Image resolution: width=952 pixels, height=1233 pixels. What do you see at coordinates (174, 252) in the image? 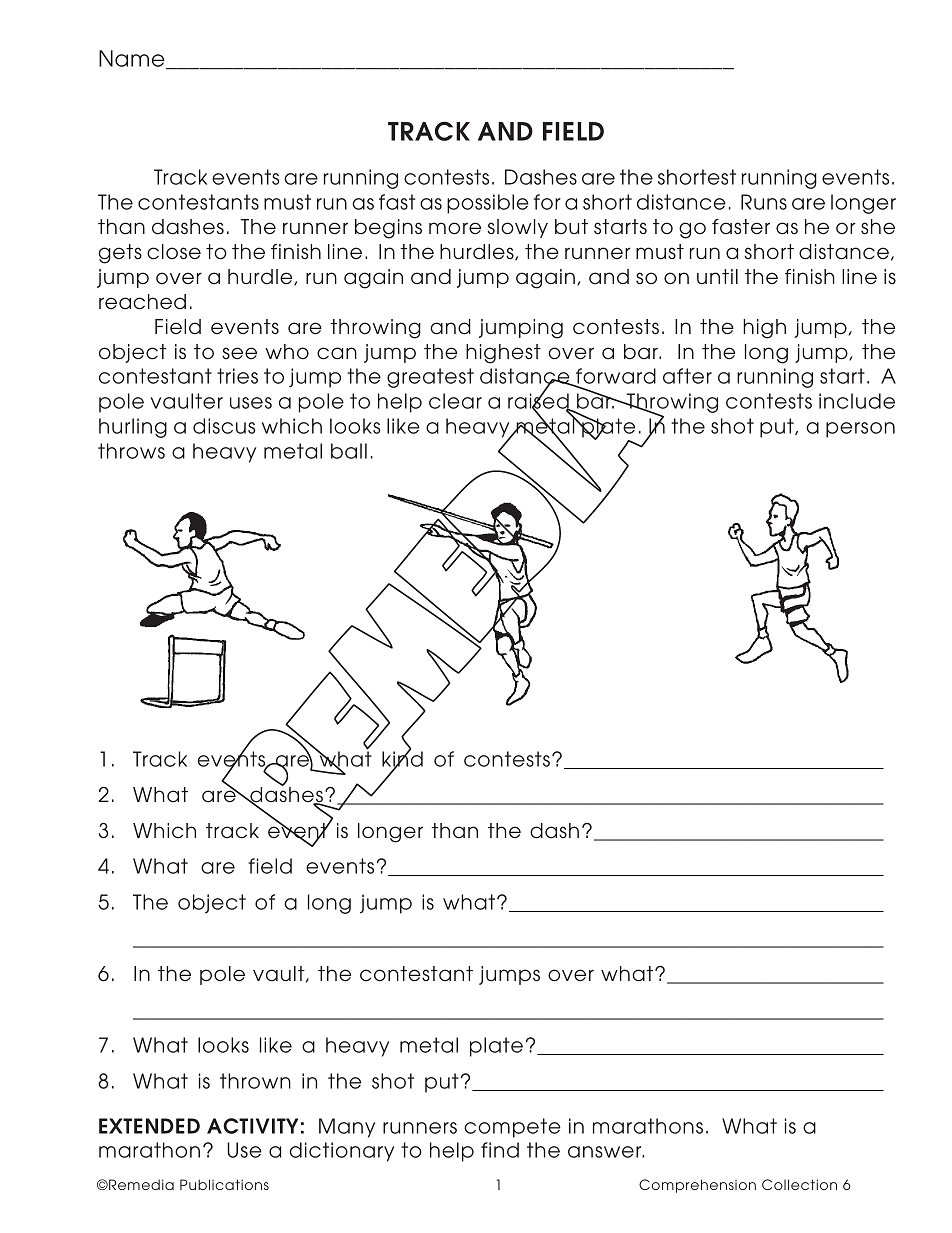
I see `close` at bounding box center [174, 252].
